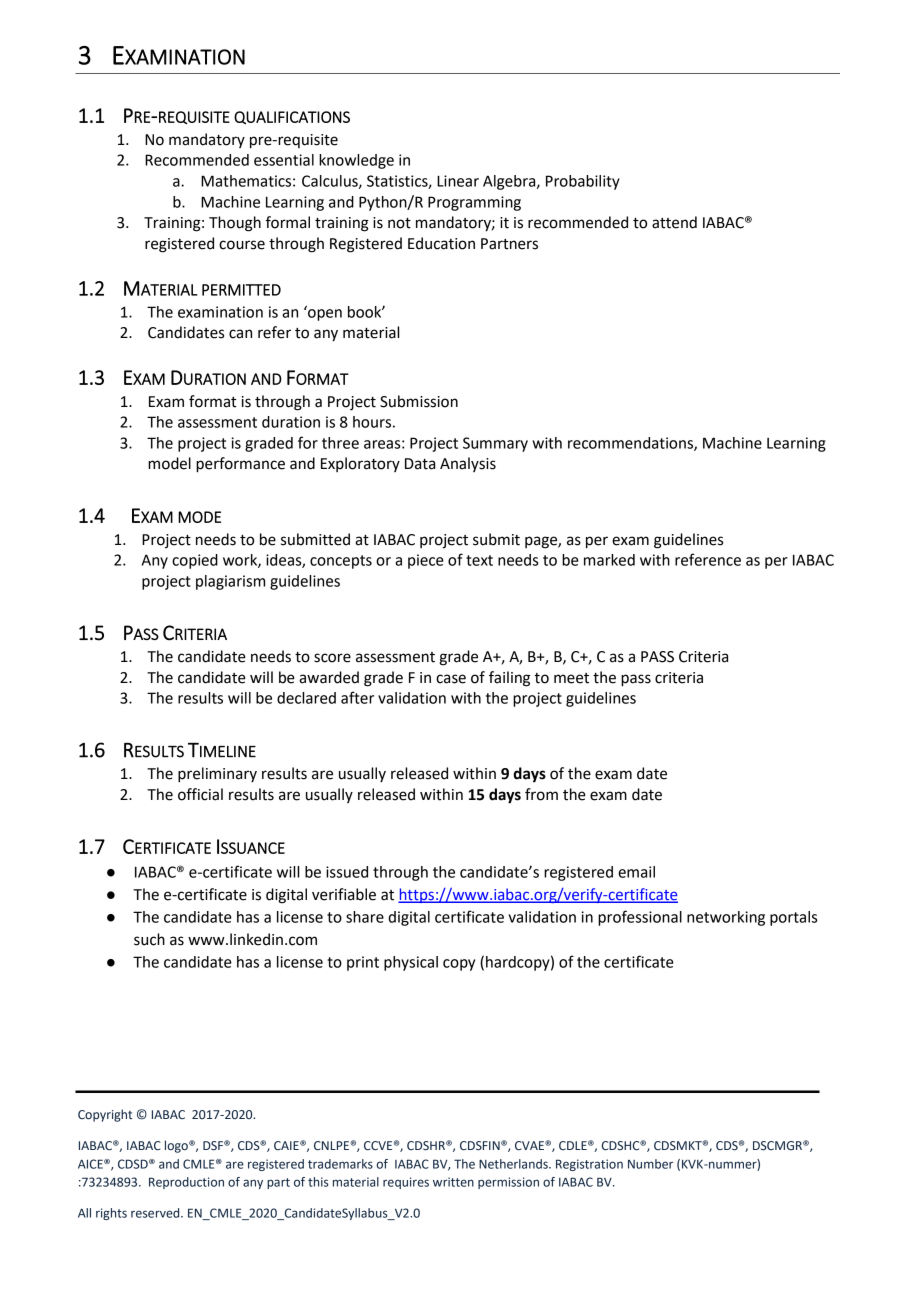 This screenshot has width=924, height=1309. I want to click on meet, so click(571, 678).
